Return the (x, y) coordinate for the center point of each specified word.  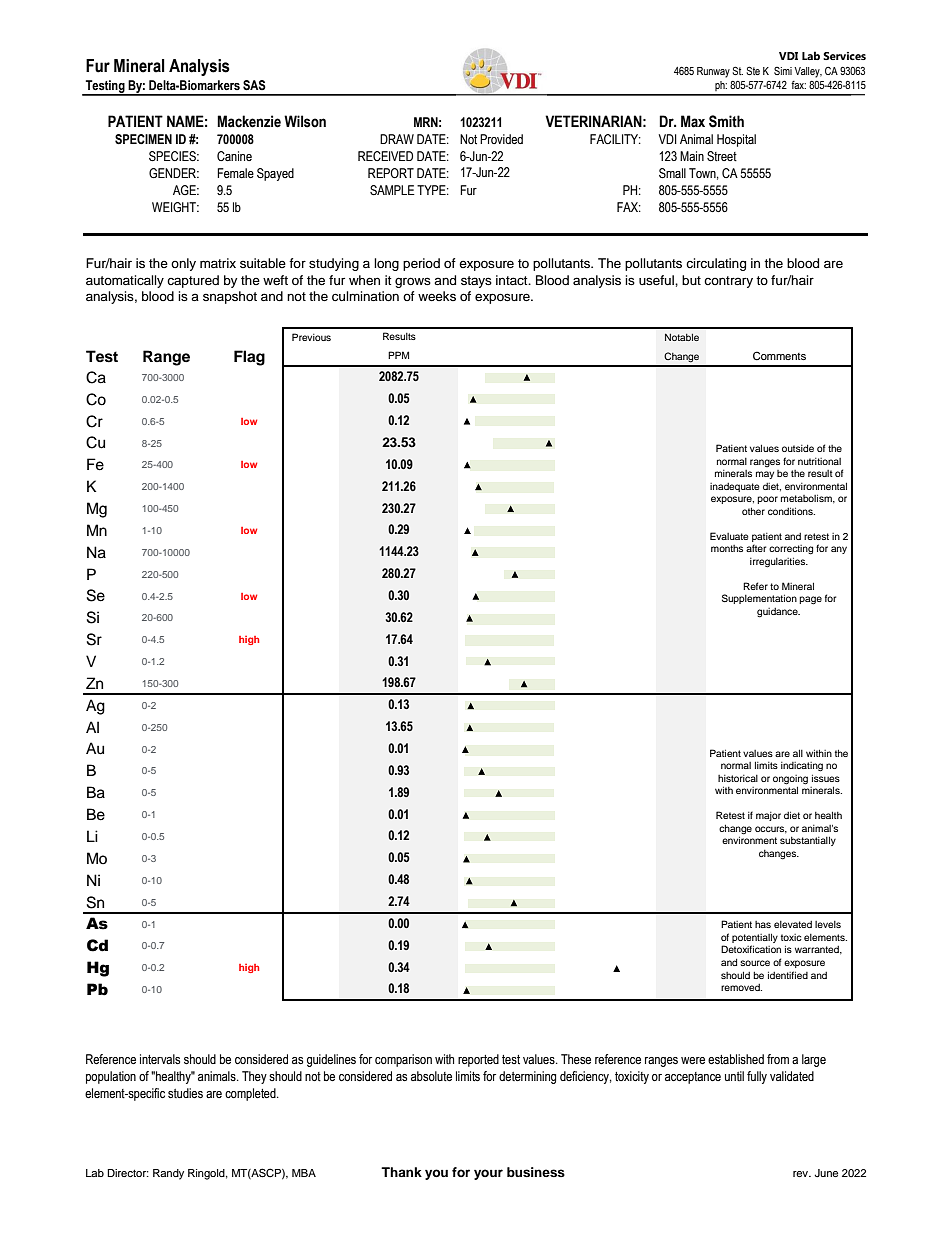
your (488, 1174)
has (763, 924)
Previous (311, 337)
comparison (403, 1060)
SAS (254, 85)
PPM (398, 355)
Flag (249, 358)
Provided (501, 139)
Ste (753, 70)
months (727, 548)
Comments (779, 356)
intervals (160, 1059)
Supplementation (759, 599)
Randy (168, 1174)
